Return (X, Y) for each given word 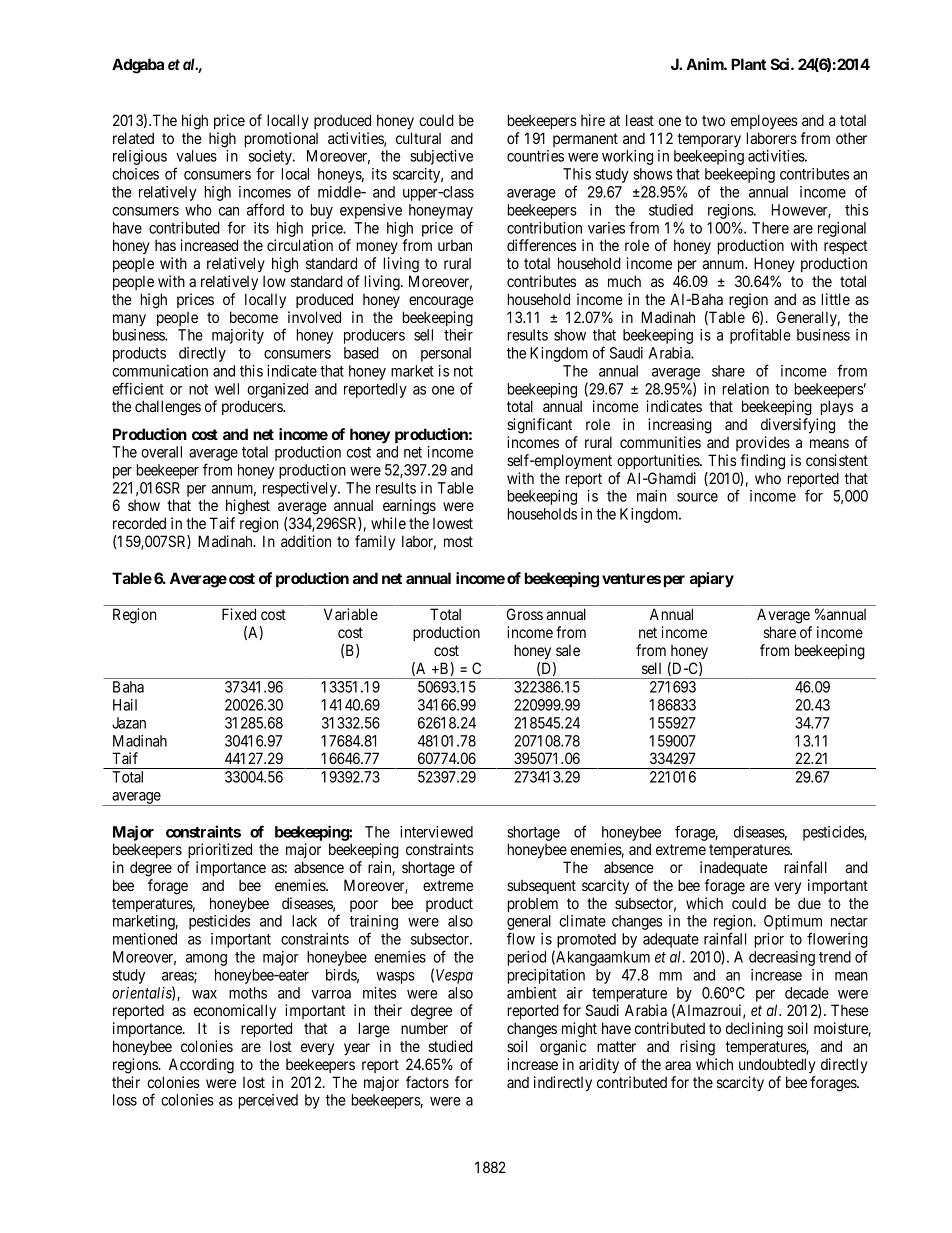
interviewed (436, 832)
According (201, 1066)
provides (763, 443)
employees (764, 121)
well (227, 389)
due (809, 903)
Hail (125, 705)
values (196, 156)
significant (539, 426)
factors (427, 1082)
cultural (418, 138)
